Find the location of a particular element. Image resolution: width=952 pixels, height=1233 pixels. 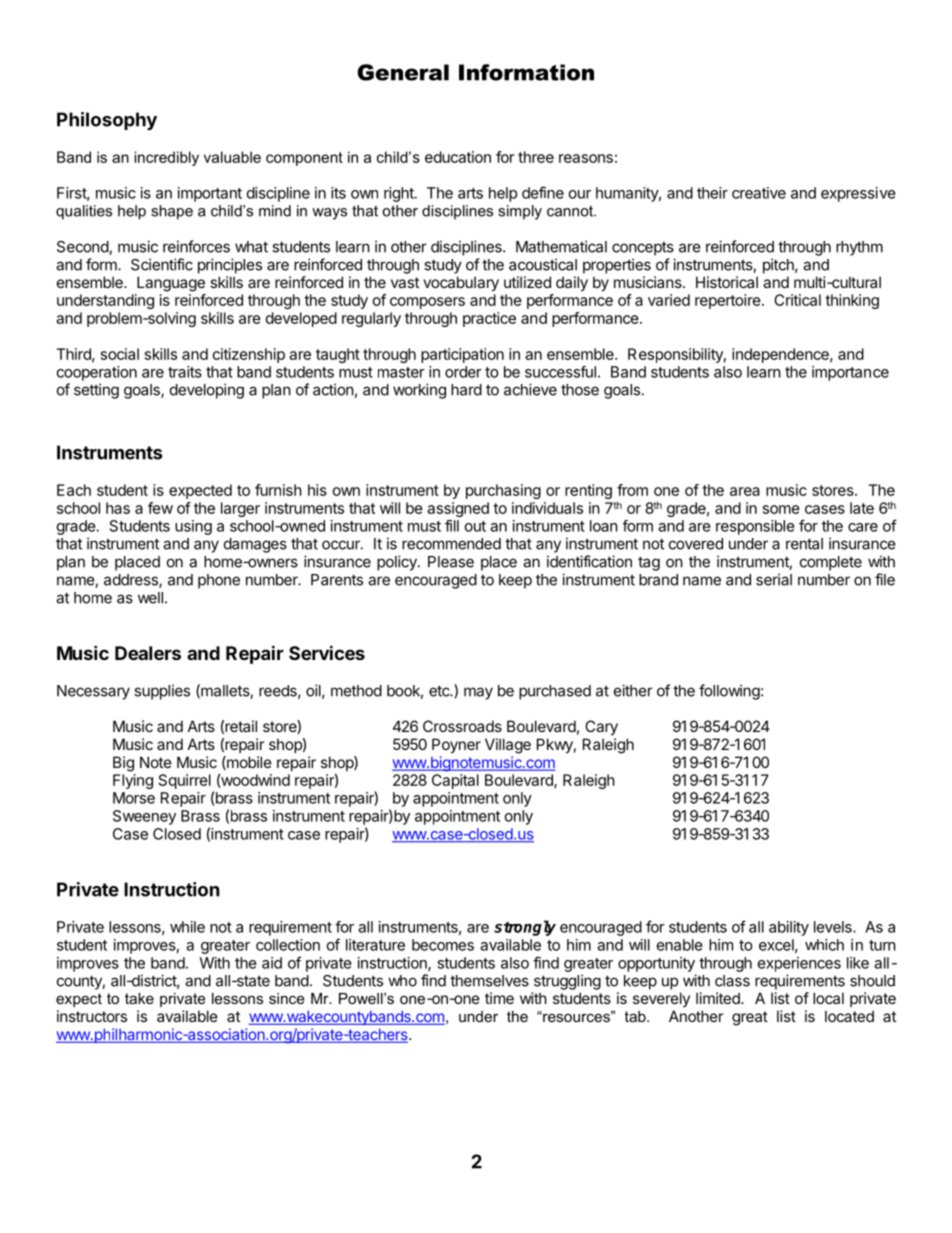

supplies is located at coordinates (162, 692).
